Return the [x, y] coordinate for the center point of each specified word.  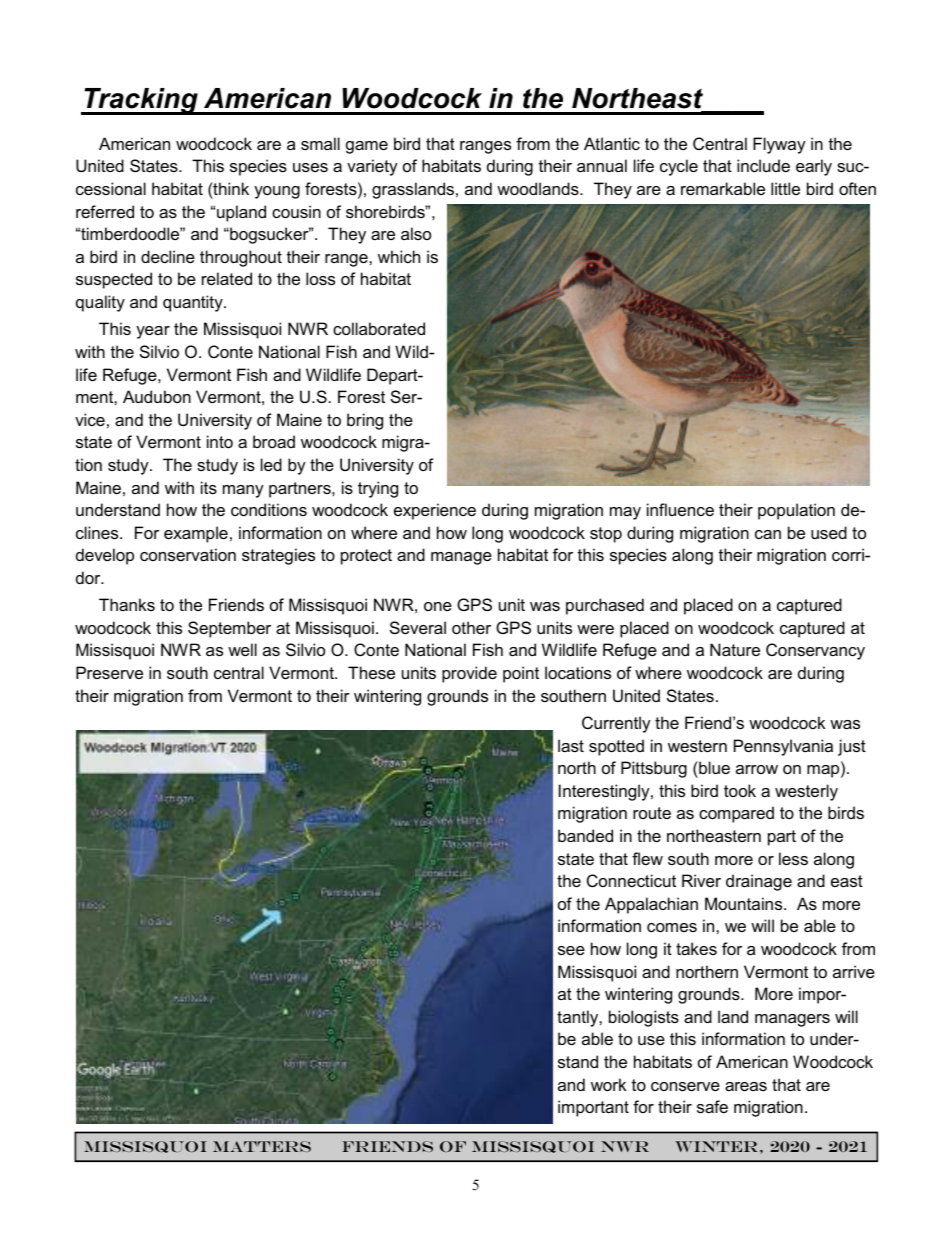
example [196, 534]
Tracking [141, 101]
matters [262, 1146]
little [785, 188]
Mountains [745, 903]
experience [435, 511]
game [367, 147]
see [571, 950]
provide [469, 674]
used [829, 532]
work [608, 1084]
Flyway [779, 145]
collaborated [379, 328]
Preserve [109, 672]
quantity [194, 303]
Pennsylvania [783, 747]
